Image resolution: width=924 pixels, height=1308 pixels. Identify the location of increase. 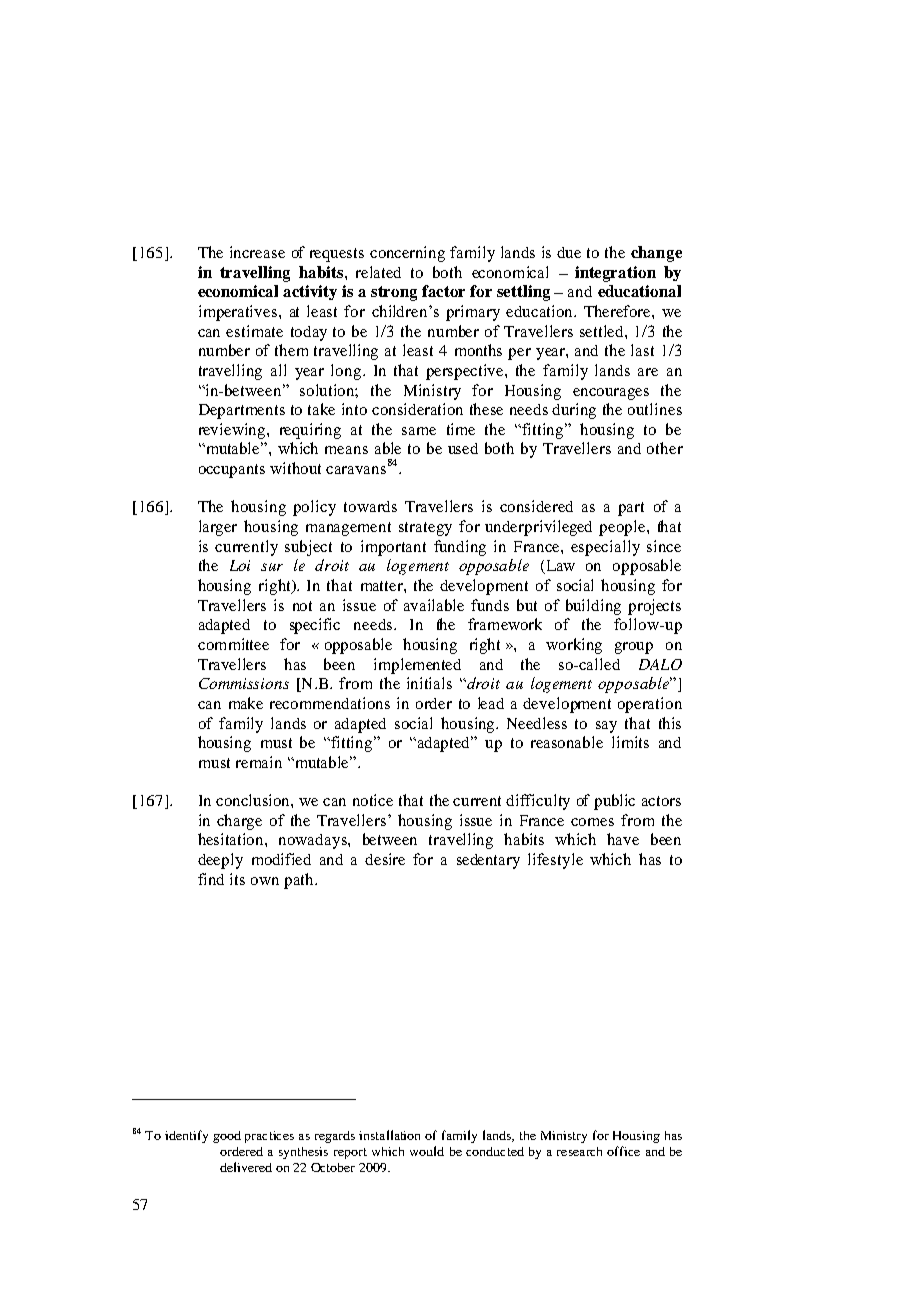
(257, 252).
